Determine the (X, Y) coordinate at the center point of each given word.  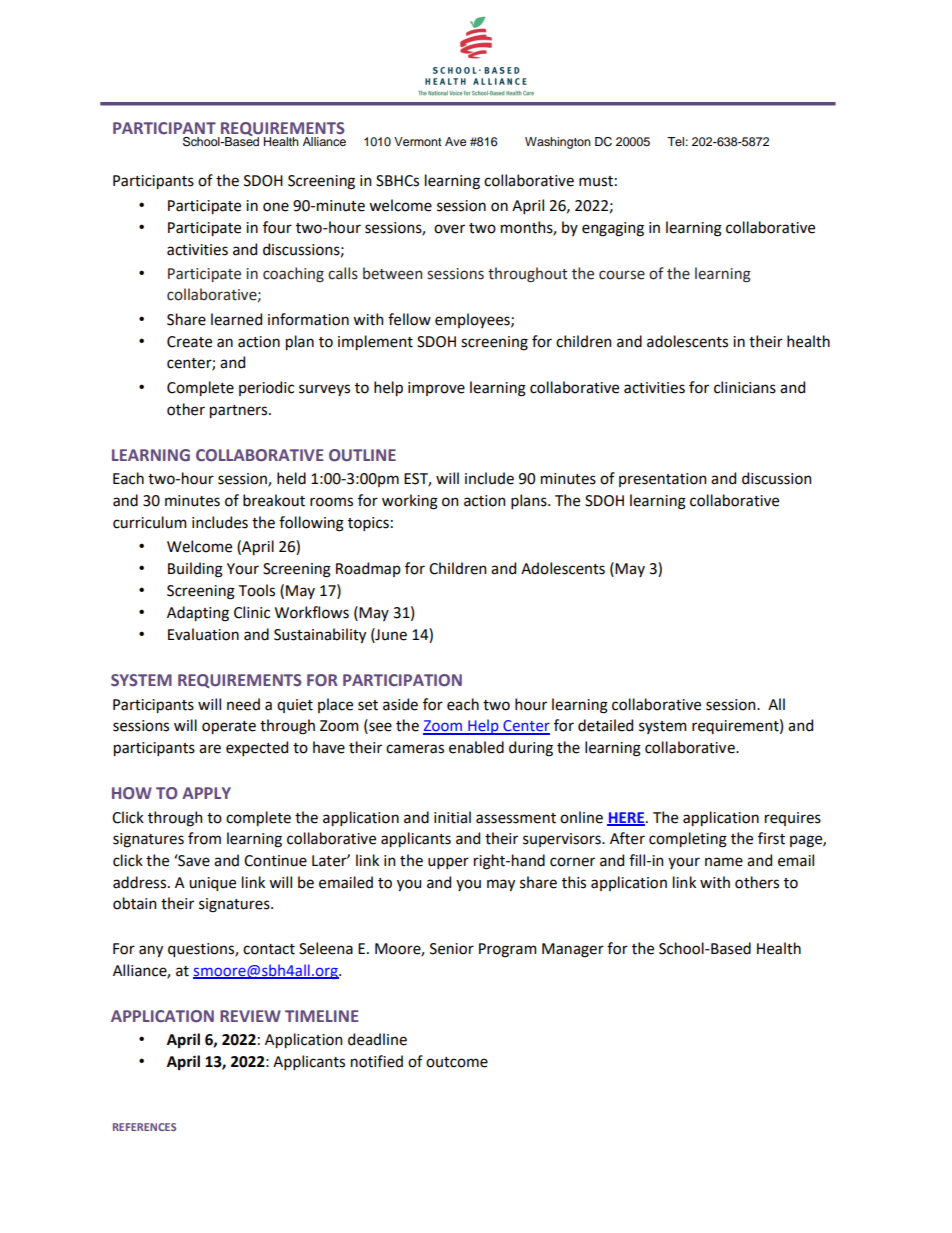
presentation (662, 480)
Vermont (418, 141)
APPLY (206, 793)
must (596, 181)
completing (688, 840)
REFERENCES (144, 1127)
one (276, 207)
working (410, 502)
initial (452, 817)
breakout (274, 500)
